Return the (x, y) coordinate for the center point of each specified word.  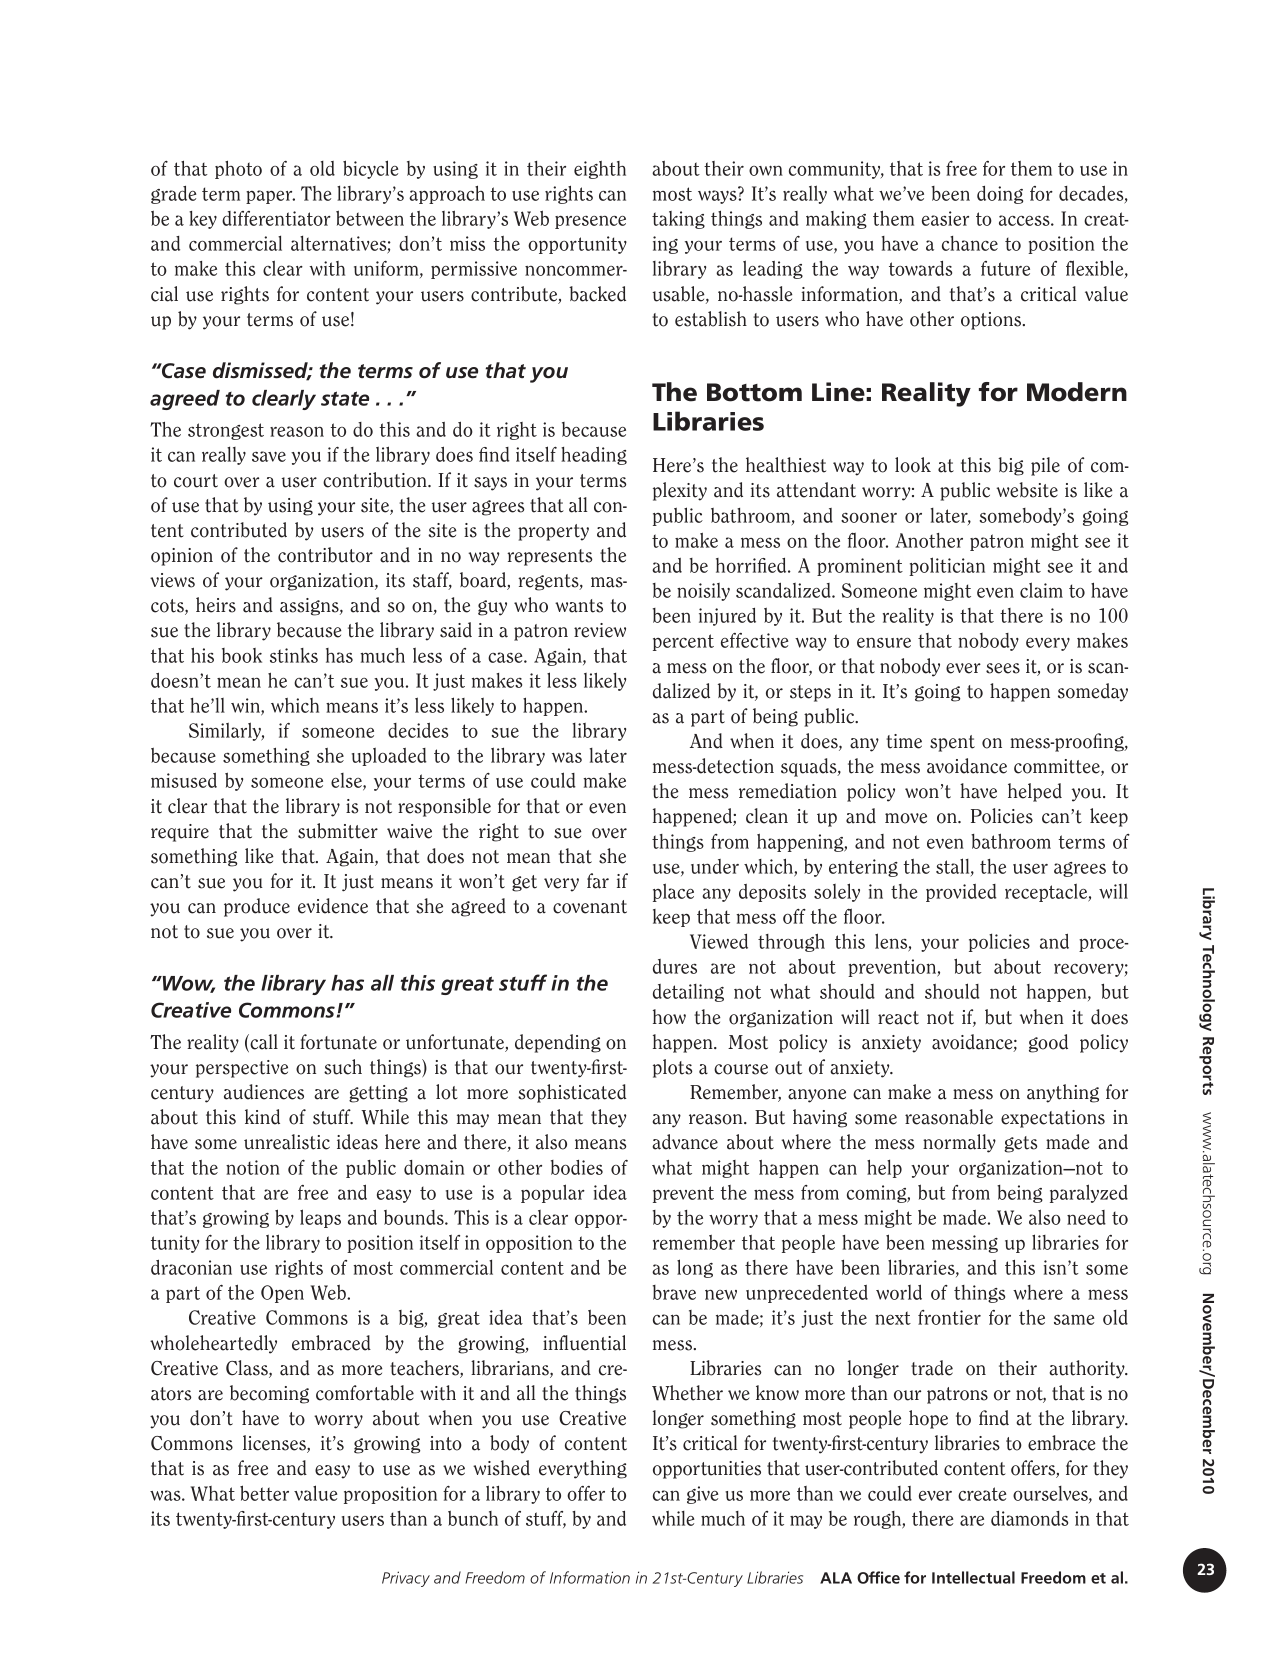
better (264, 1493)
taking (678, 220)
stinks (294, 655)
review (600, 630)
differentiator (276, 218)
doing (1000, 195)
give (702, 1495)
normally (959, 1143)
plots (672, 1068)
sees (1003, 668)
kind (262, 1117)
